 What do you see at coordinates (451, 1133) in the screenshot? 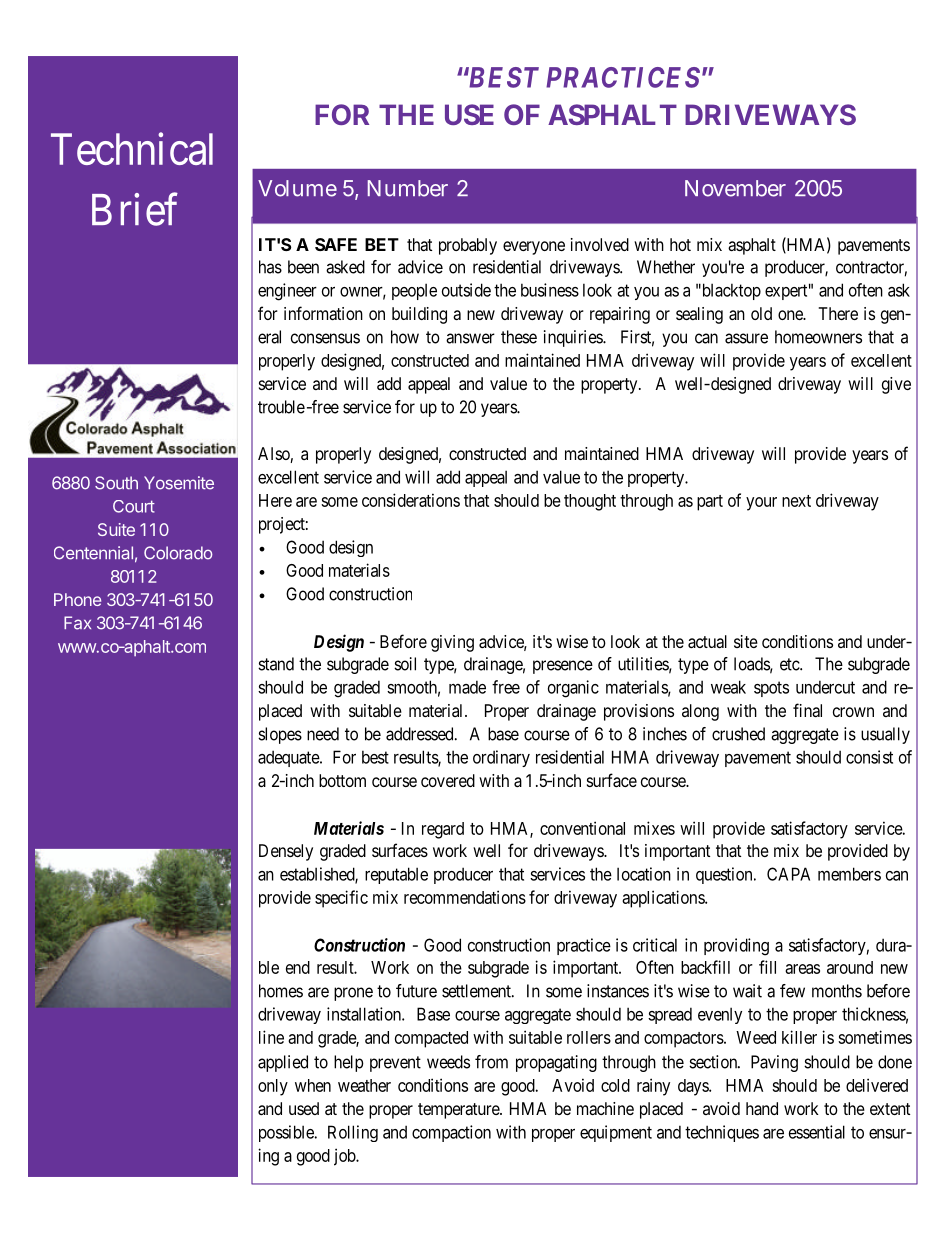
I see `compaction` at bounding box center [451, 1133].
